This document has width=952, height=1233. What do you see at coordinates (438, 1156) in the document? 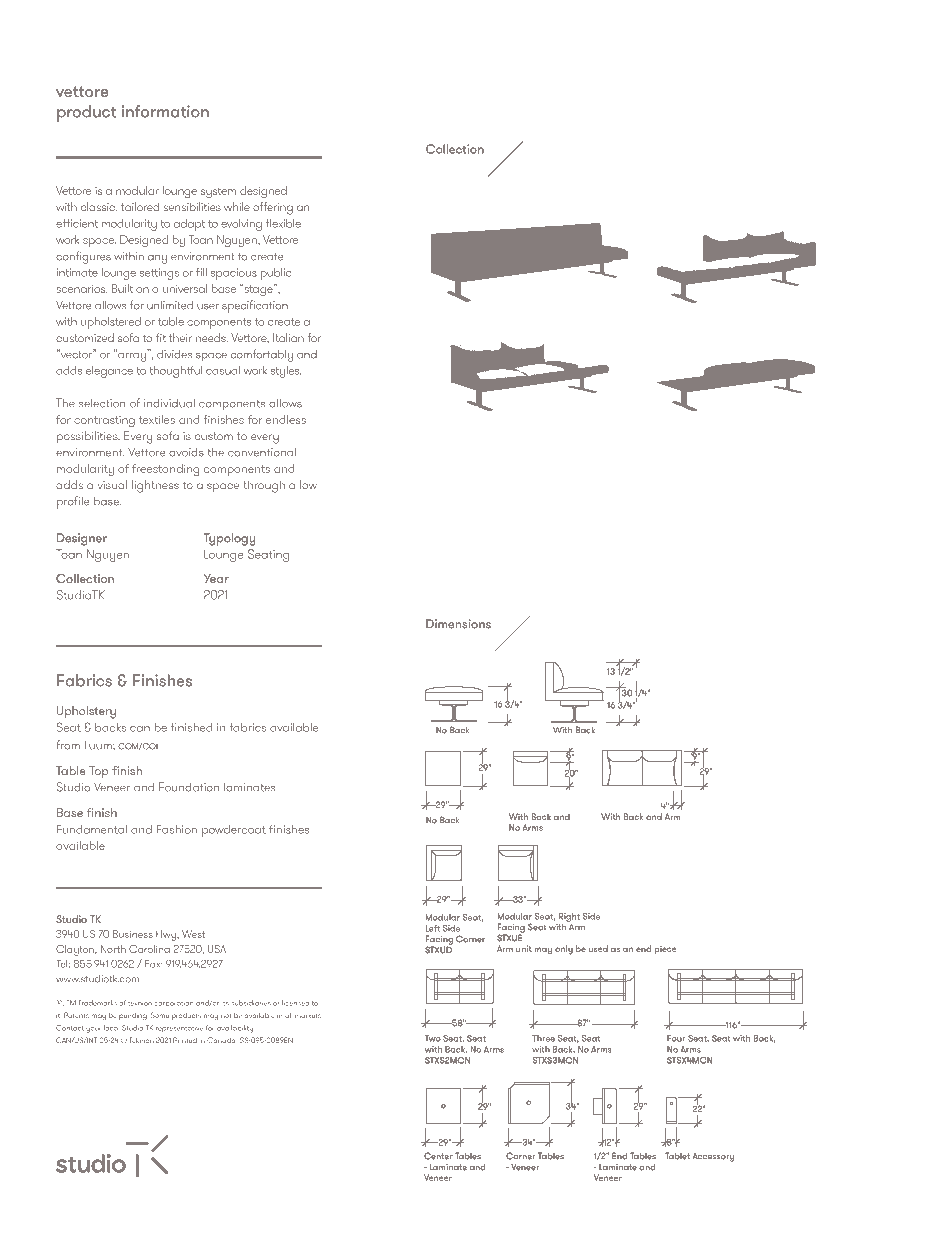
I see `Center` at bounding box center [438, 1156].
